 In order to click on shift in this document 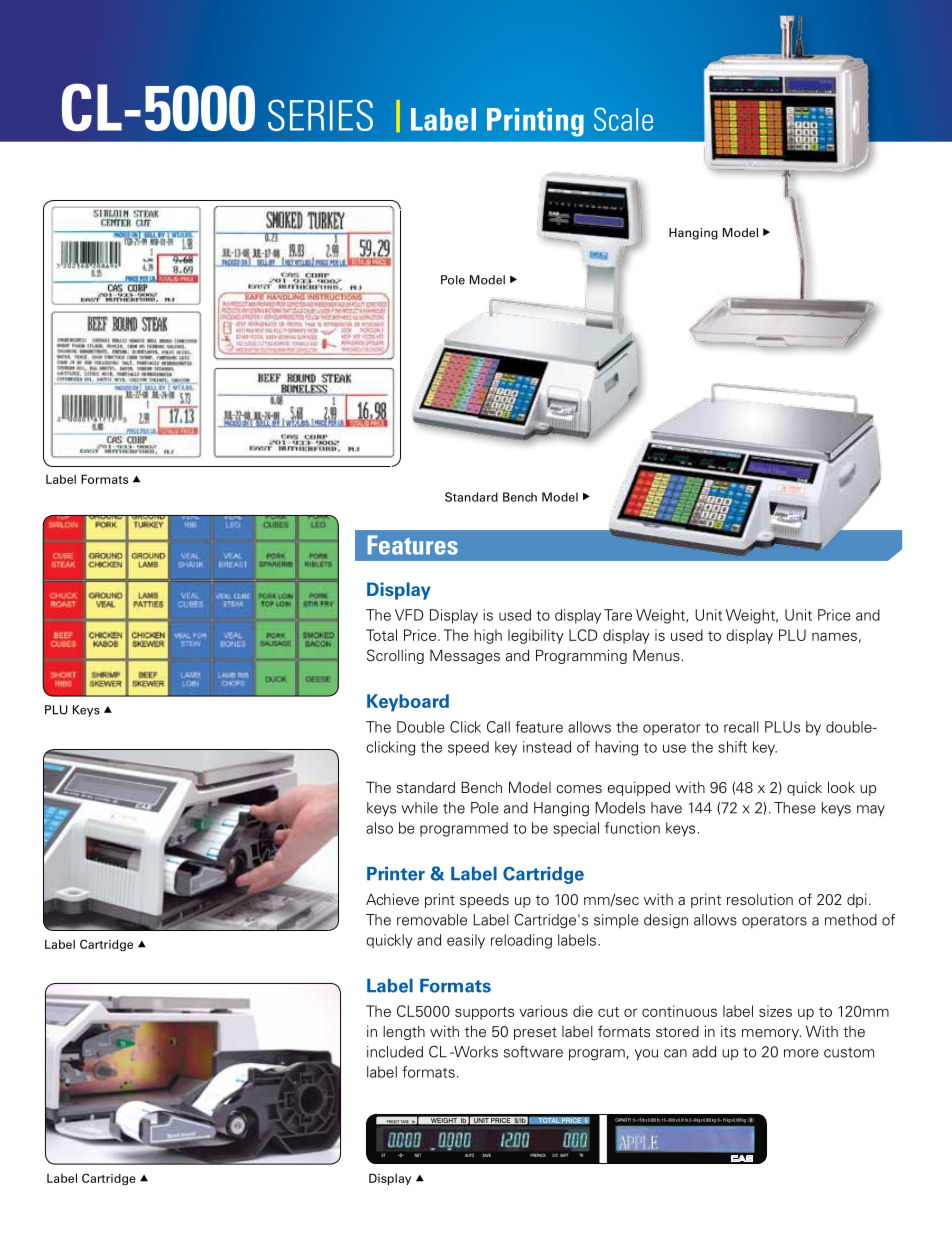, I will do `click(732, 747)`.
